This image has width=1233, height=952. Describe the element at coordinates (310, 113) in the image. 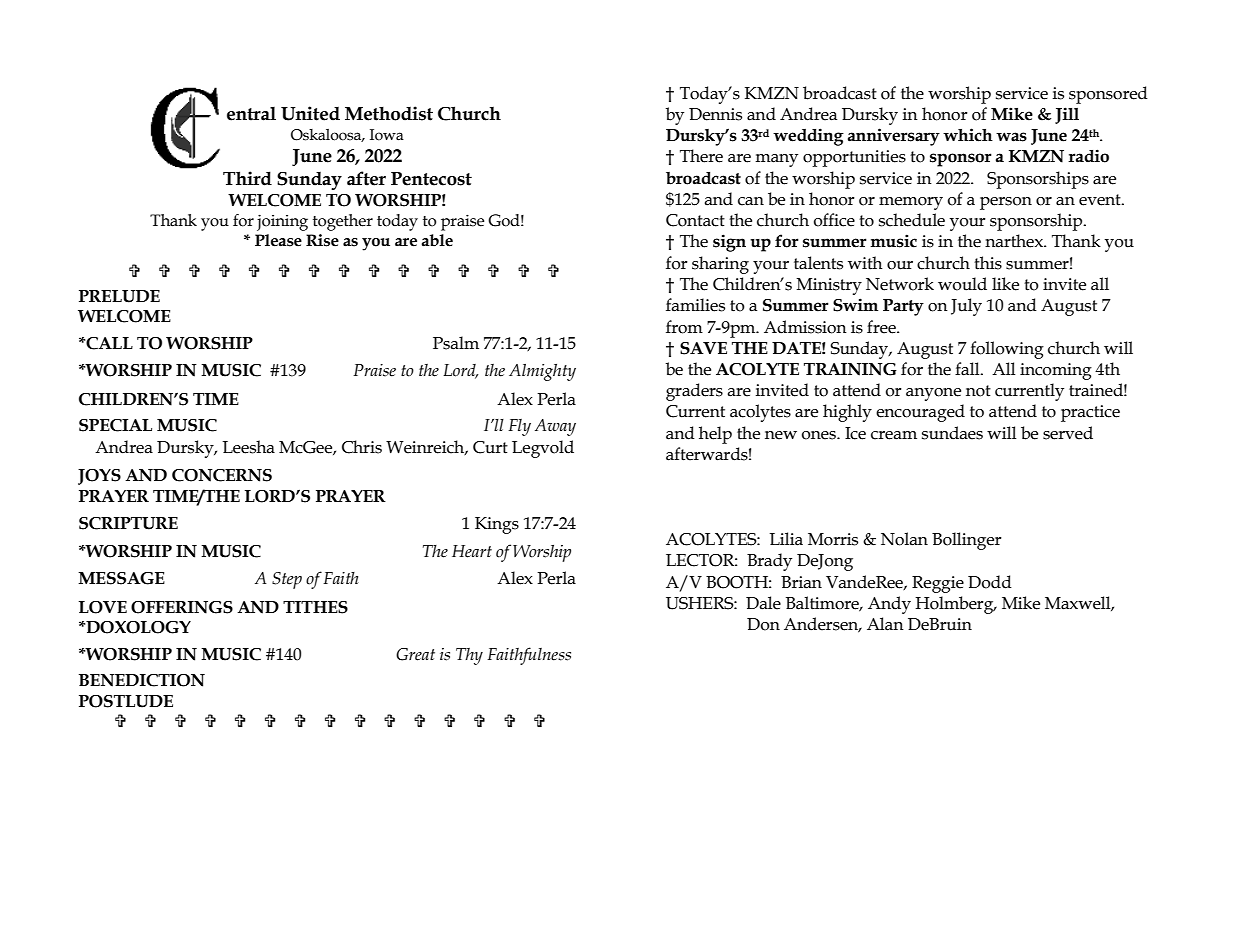

I see `United` at that location.
